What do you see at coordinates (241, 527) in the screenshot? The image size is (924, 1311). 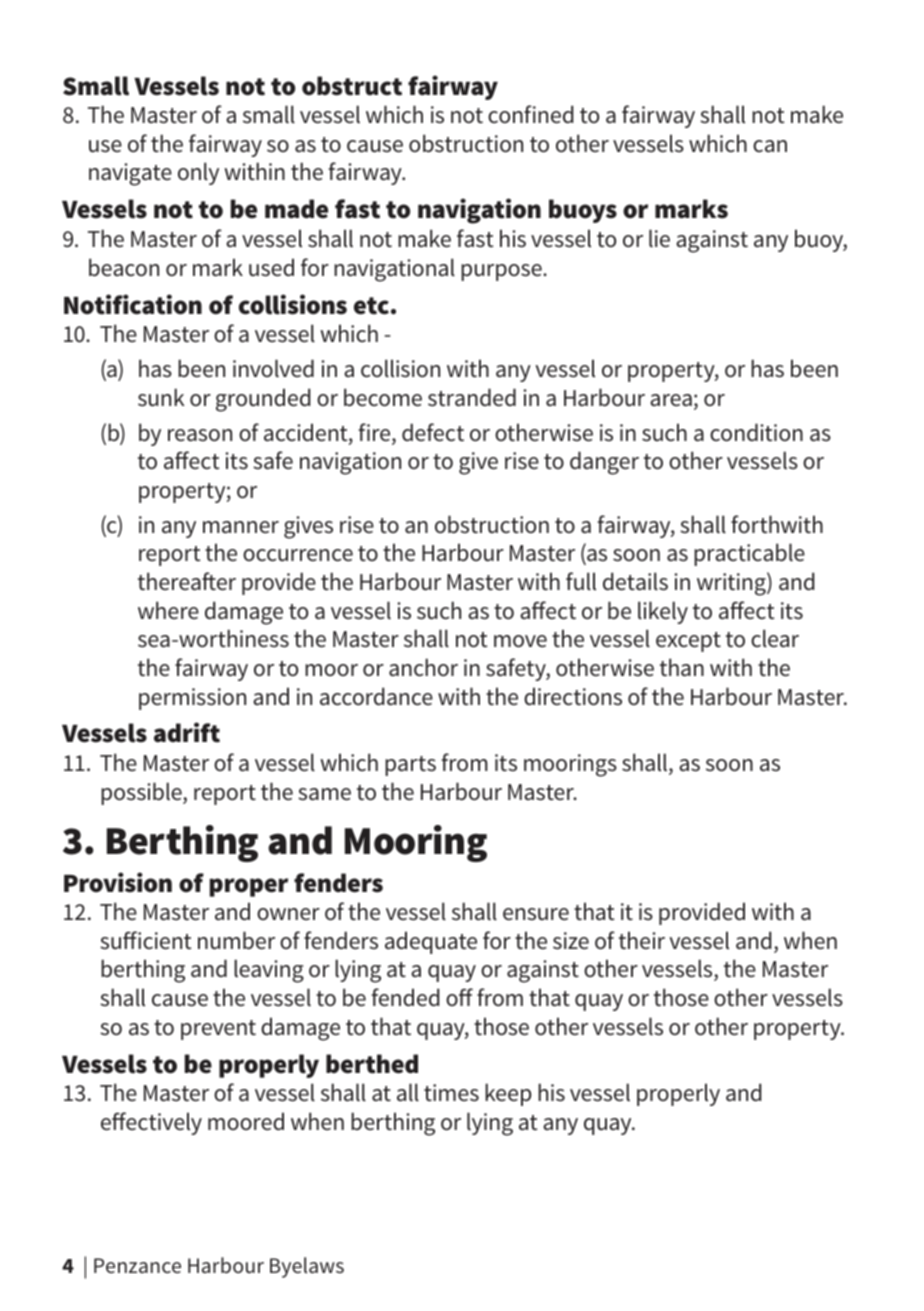 I see `manner` at bounding box center [241, 527].
